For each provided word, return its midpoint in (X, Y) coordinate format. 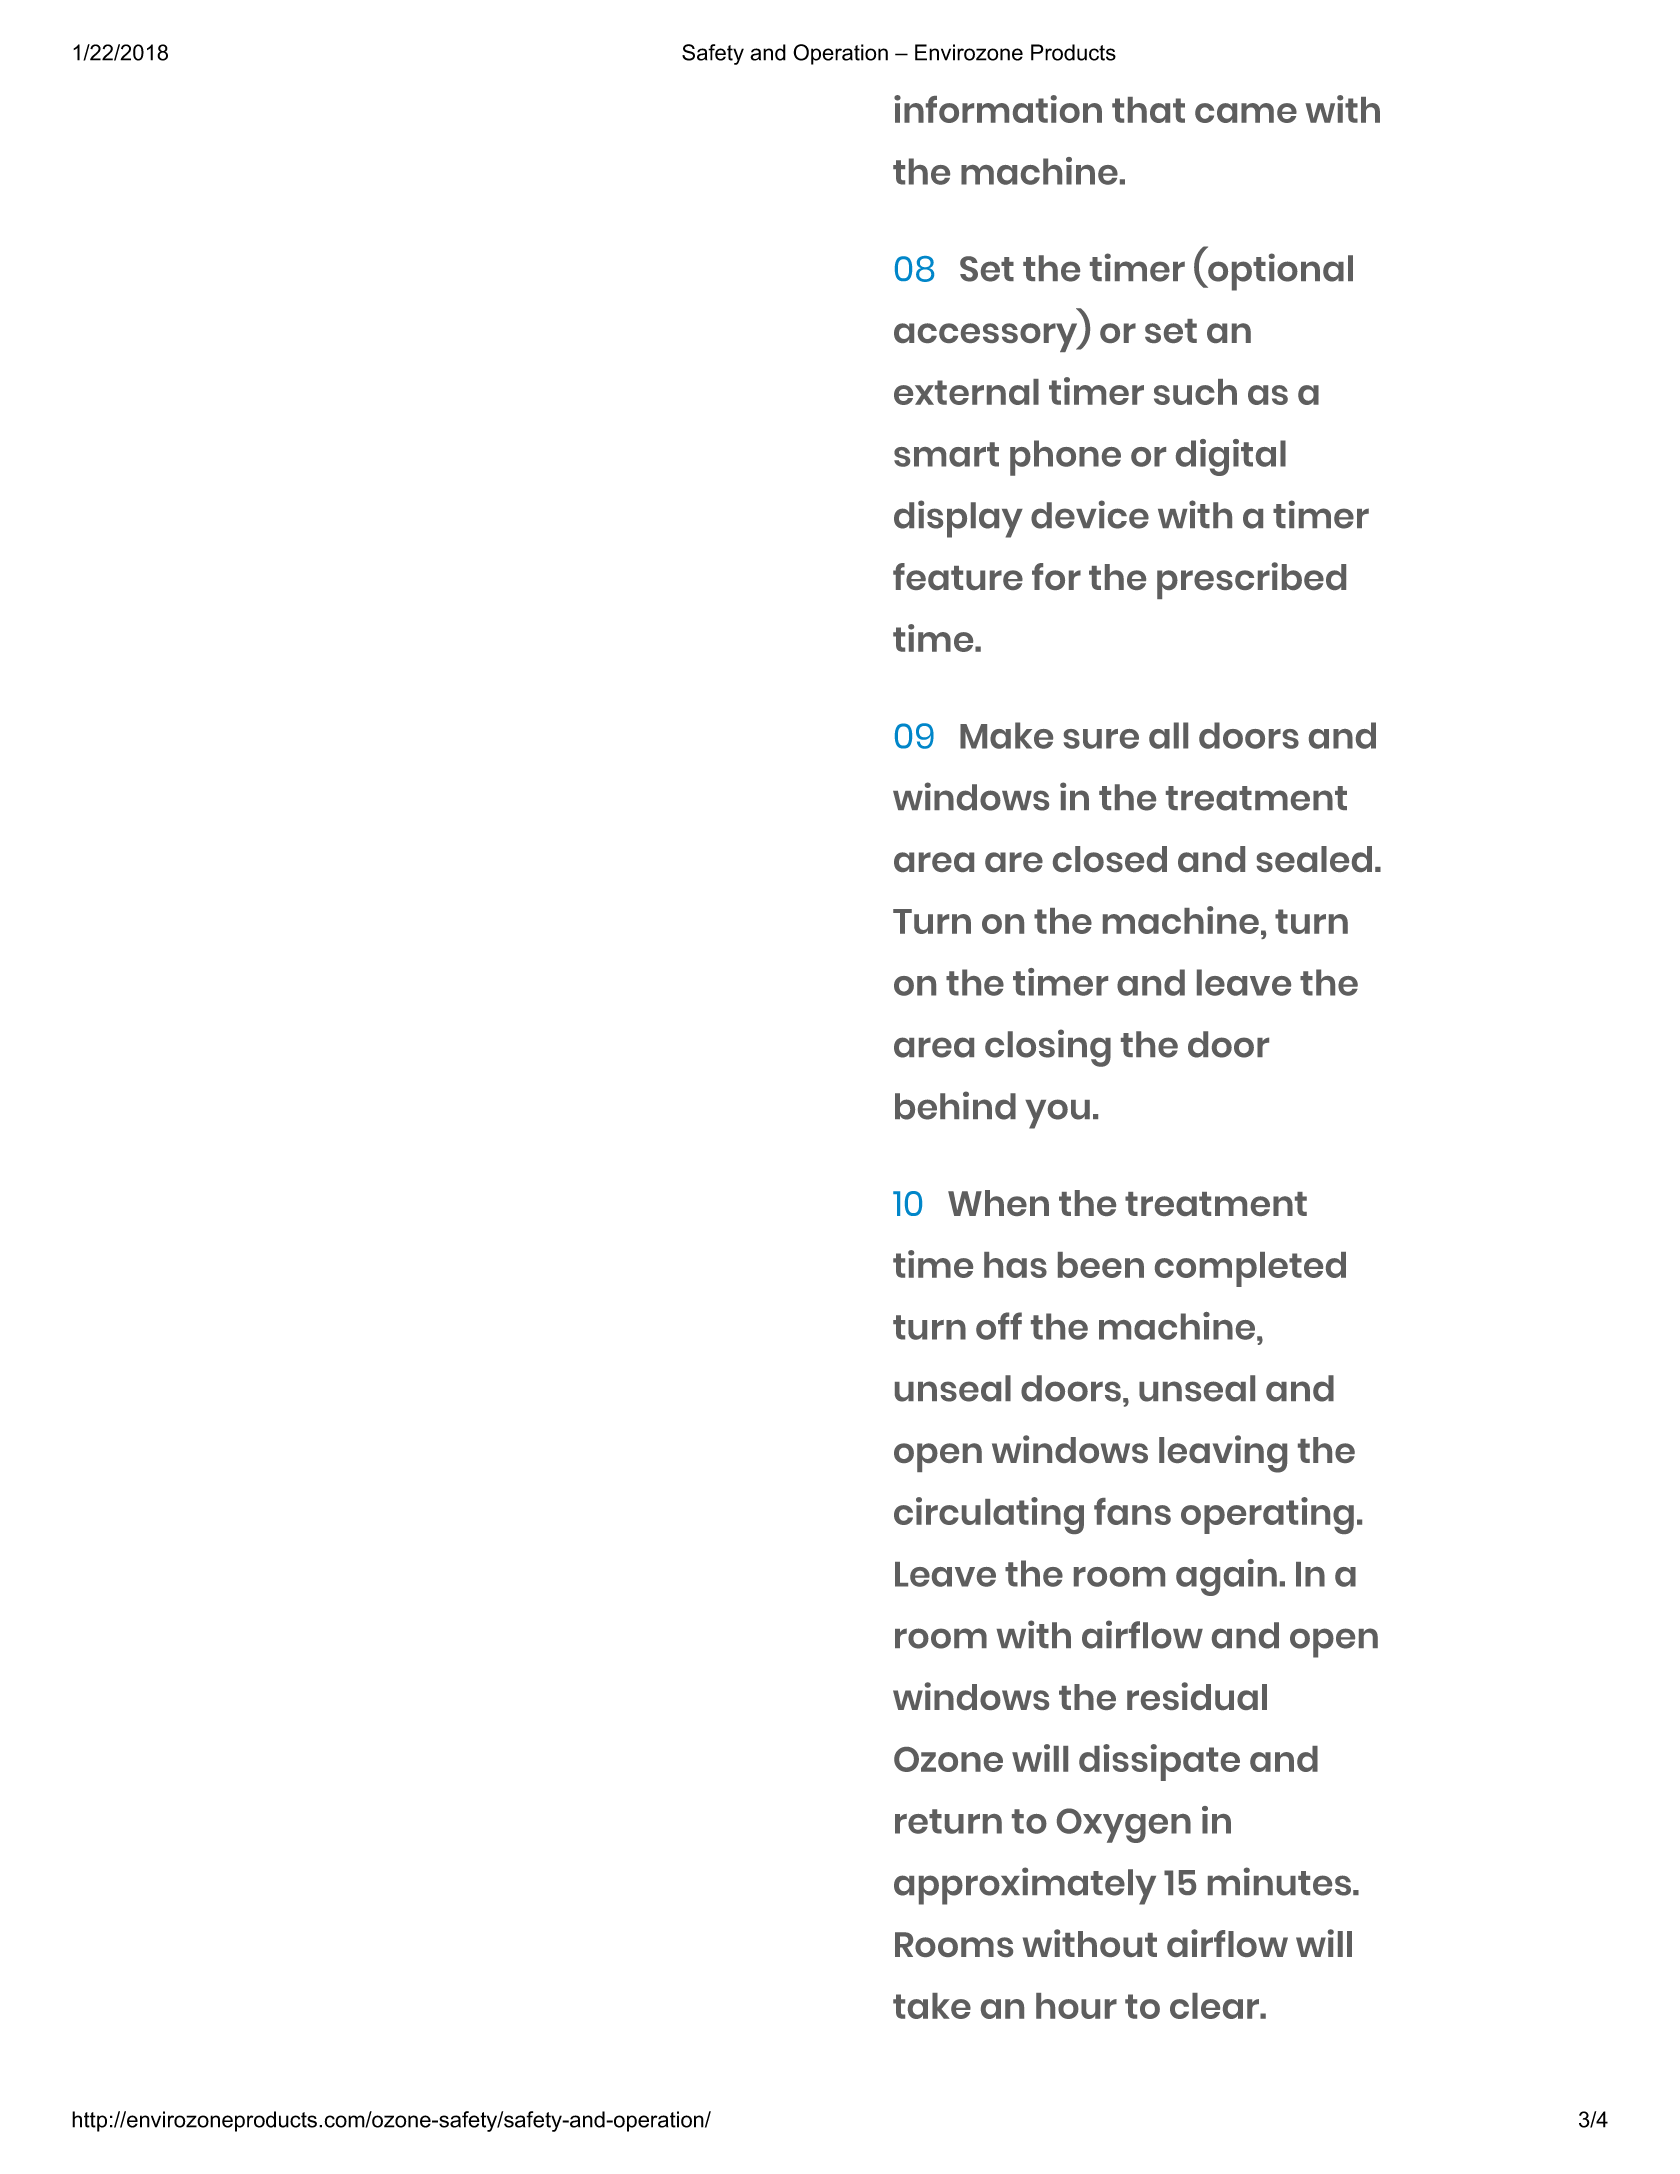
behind (955, 1105)
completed (1250, 1269)
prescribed (1251, 580)
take (932, 2006)
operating (1267, 1515)
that (1148, 110)
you (1057, 1114)
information (998, 109)
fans (1132, 1511)
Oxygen (1124, 1825)
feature (958, 576)
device (1090, 514)
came (1246, 113)
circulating (989, 1515)
